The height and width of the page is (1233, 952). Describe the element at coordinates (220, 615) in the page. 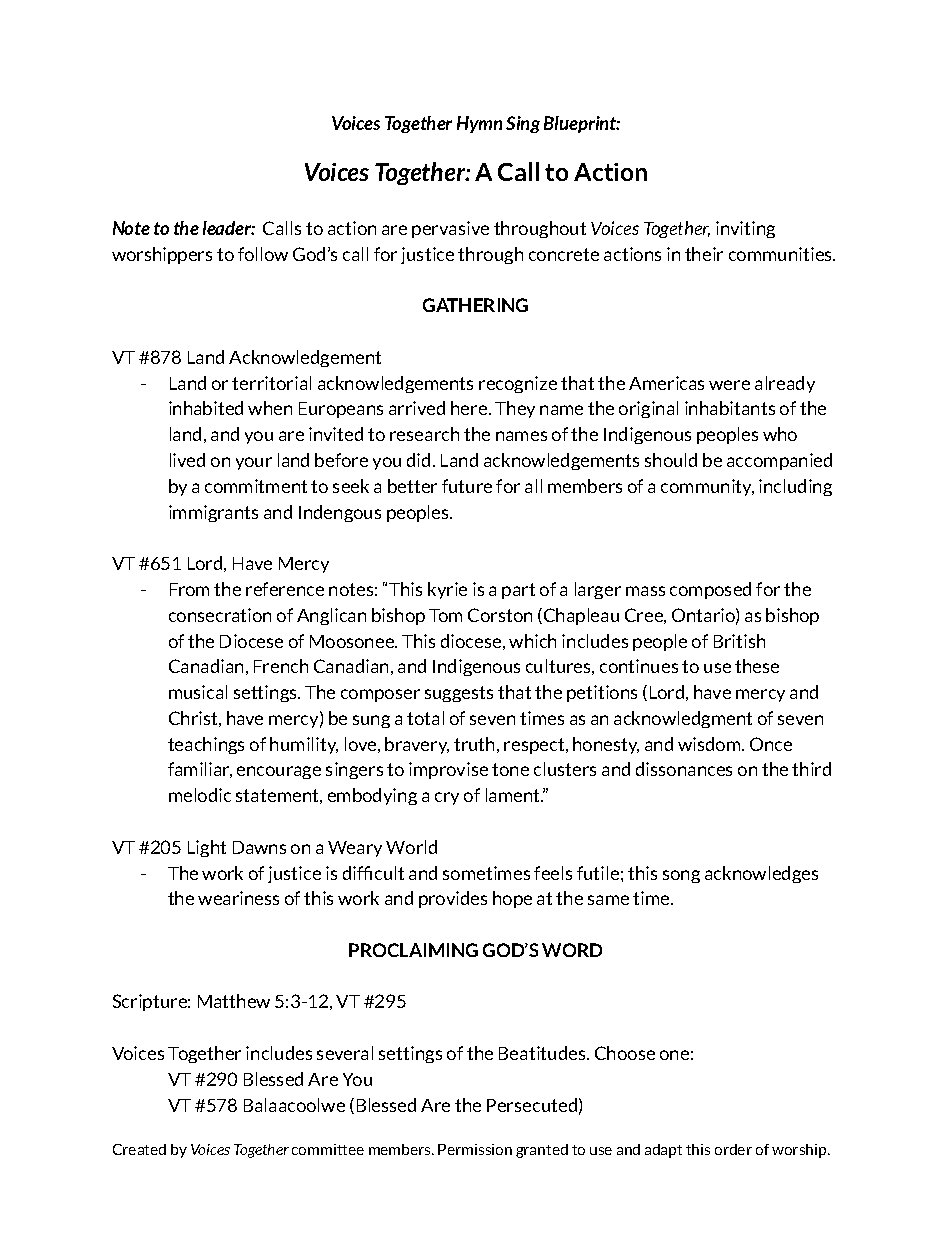

I see `consecration` at that location.
